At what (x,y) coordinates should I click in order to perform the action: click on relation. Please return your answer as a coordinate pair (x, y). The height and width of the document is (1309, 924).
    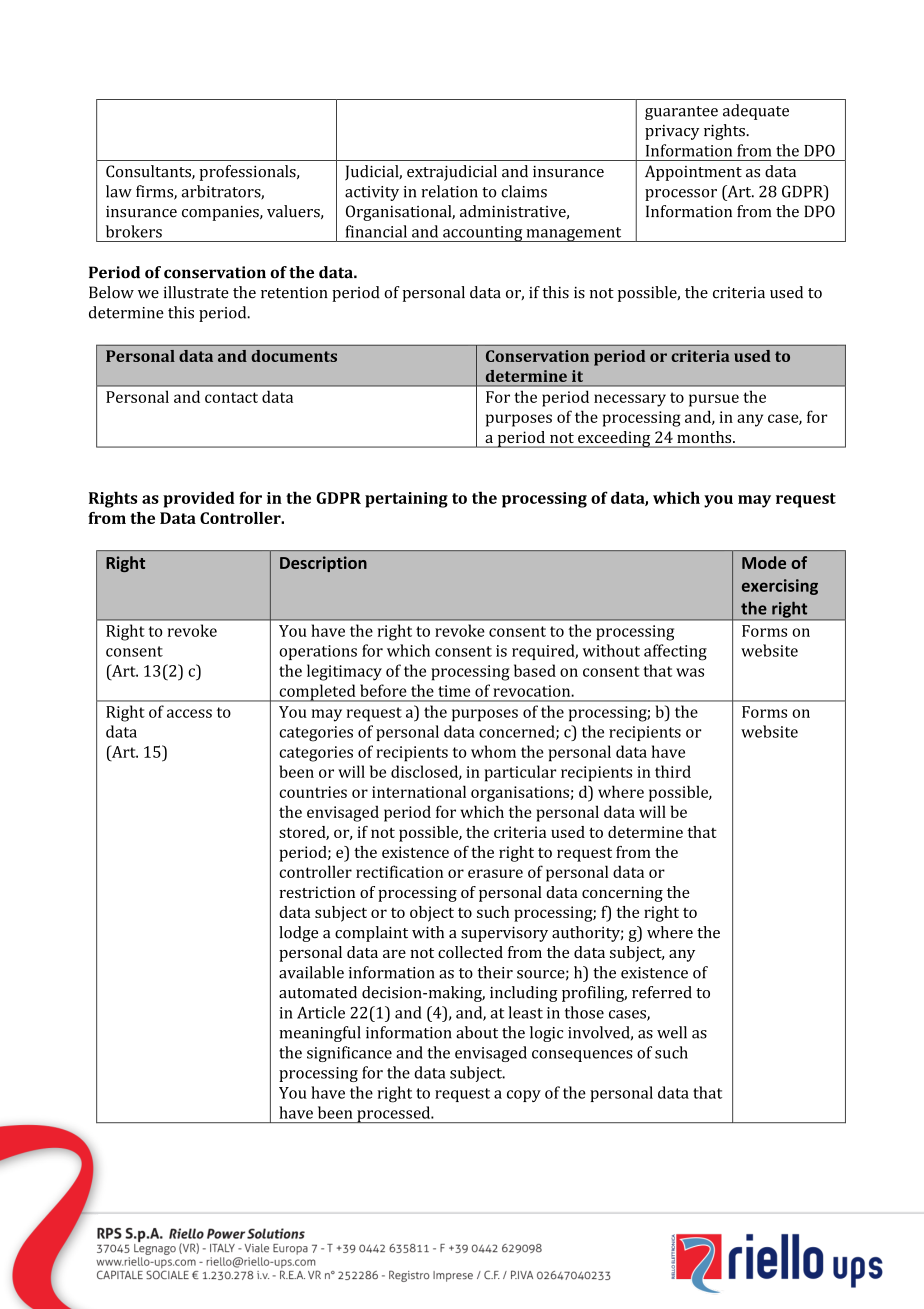
    Looking at the image, I should click on (449, 191).
